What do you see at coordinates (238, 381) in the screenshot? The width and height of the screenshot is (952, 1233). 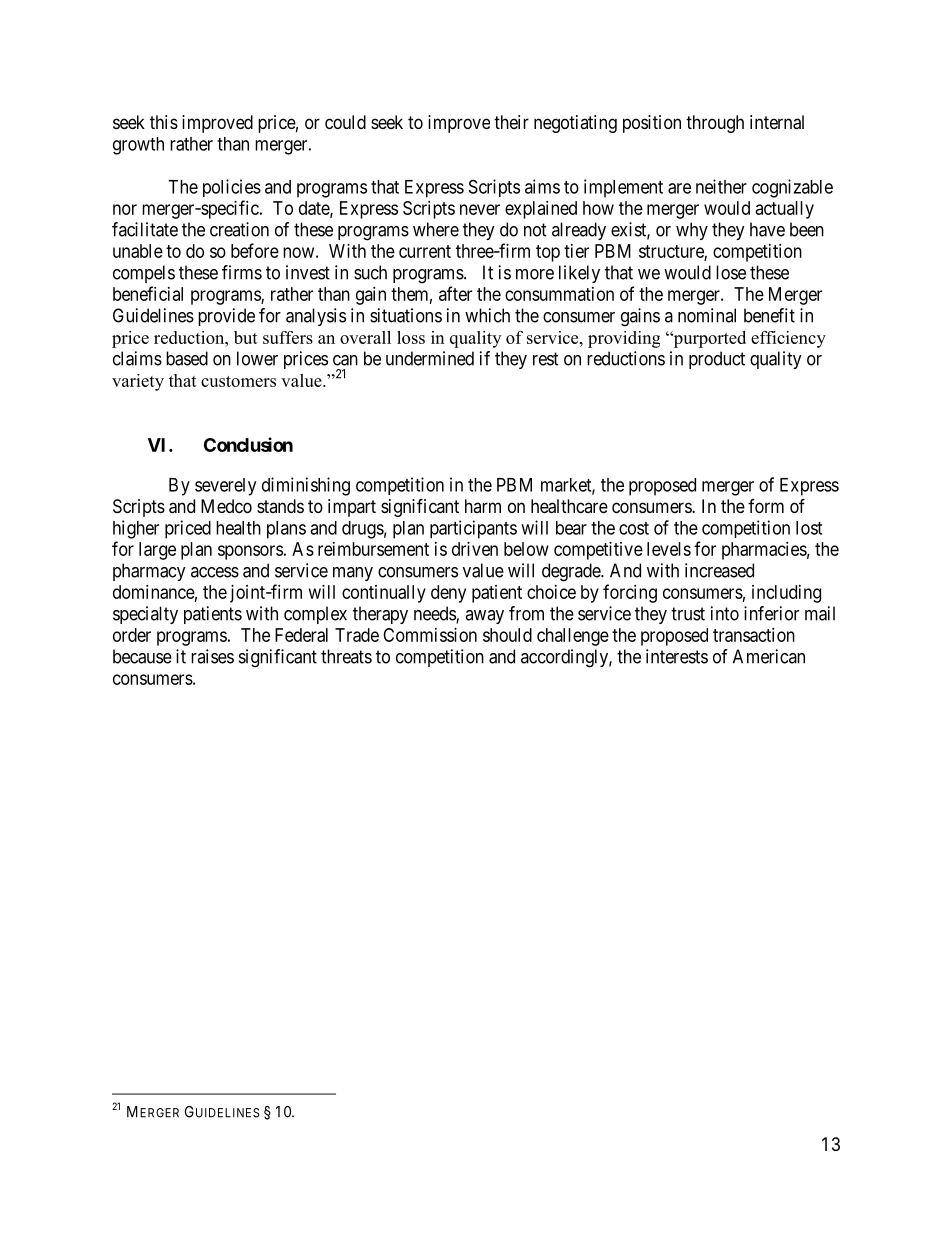 I see `customers` at bounding box center [238, 381].
